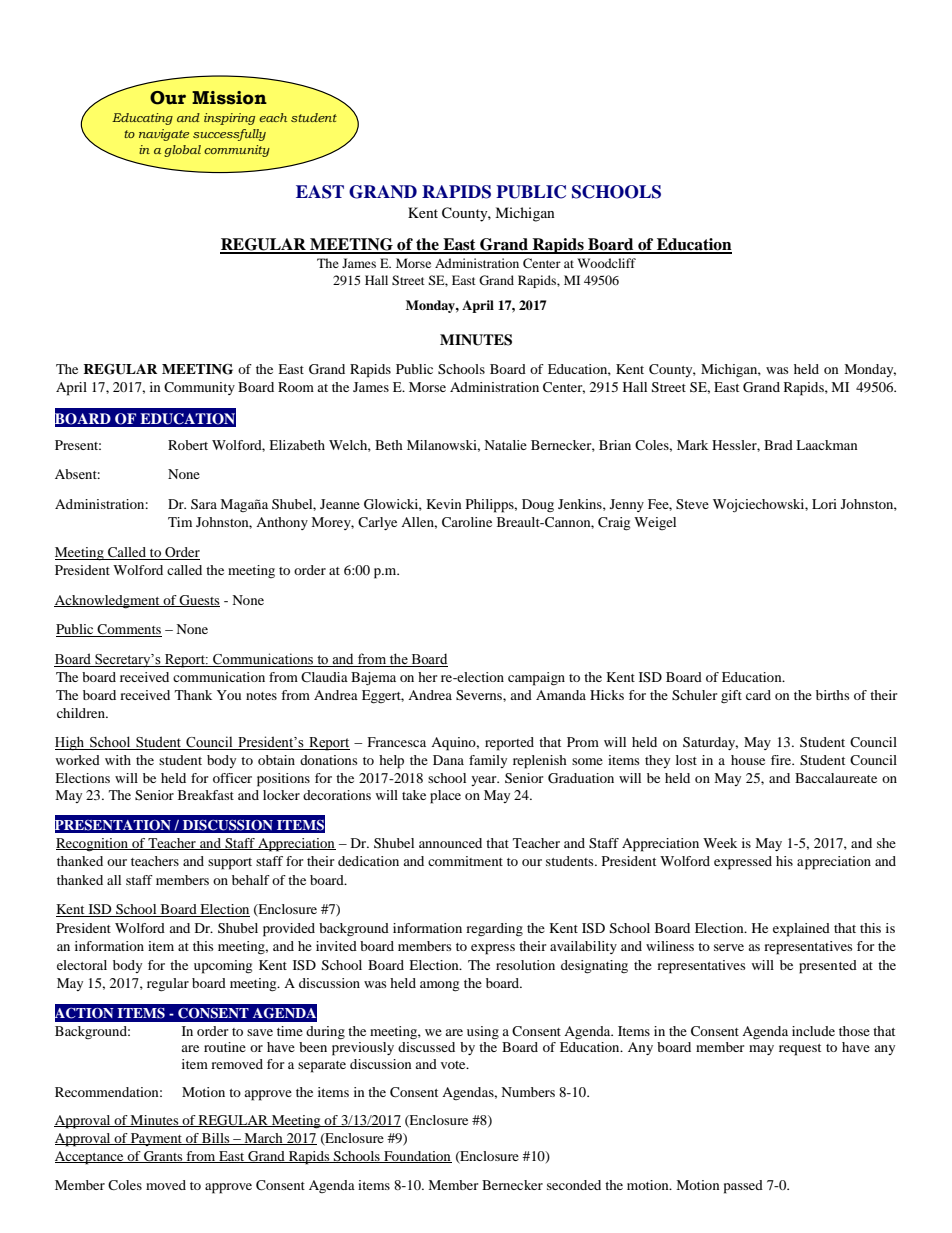 The width and height of the screenshot is (952, 1233). Describe the element at coordinates (129, 630) in the screenshot. I see `Comments` at that location.
